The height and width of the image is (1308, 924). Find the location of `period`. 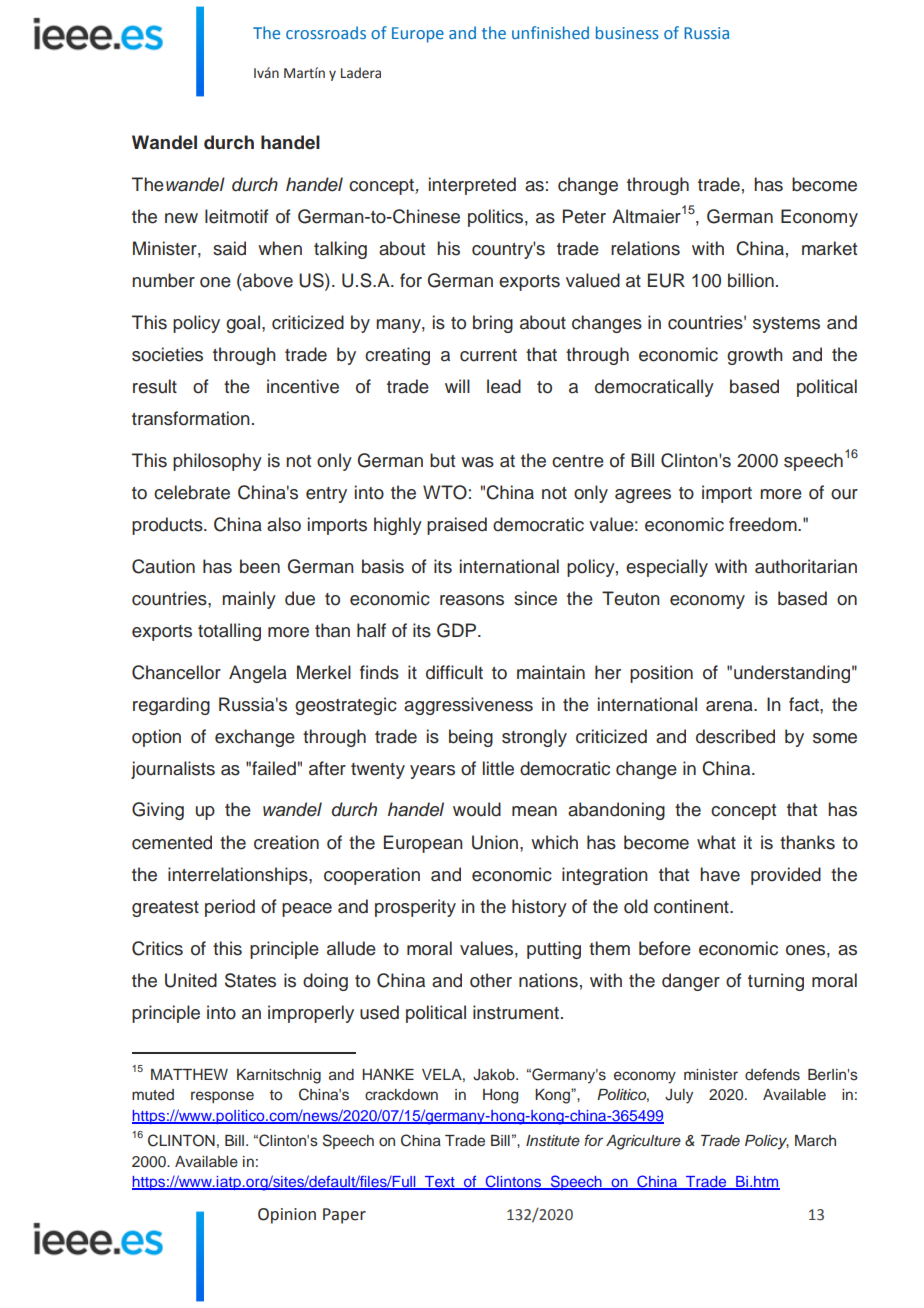

period is located at coordinates (230, 908).
